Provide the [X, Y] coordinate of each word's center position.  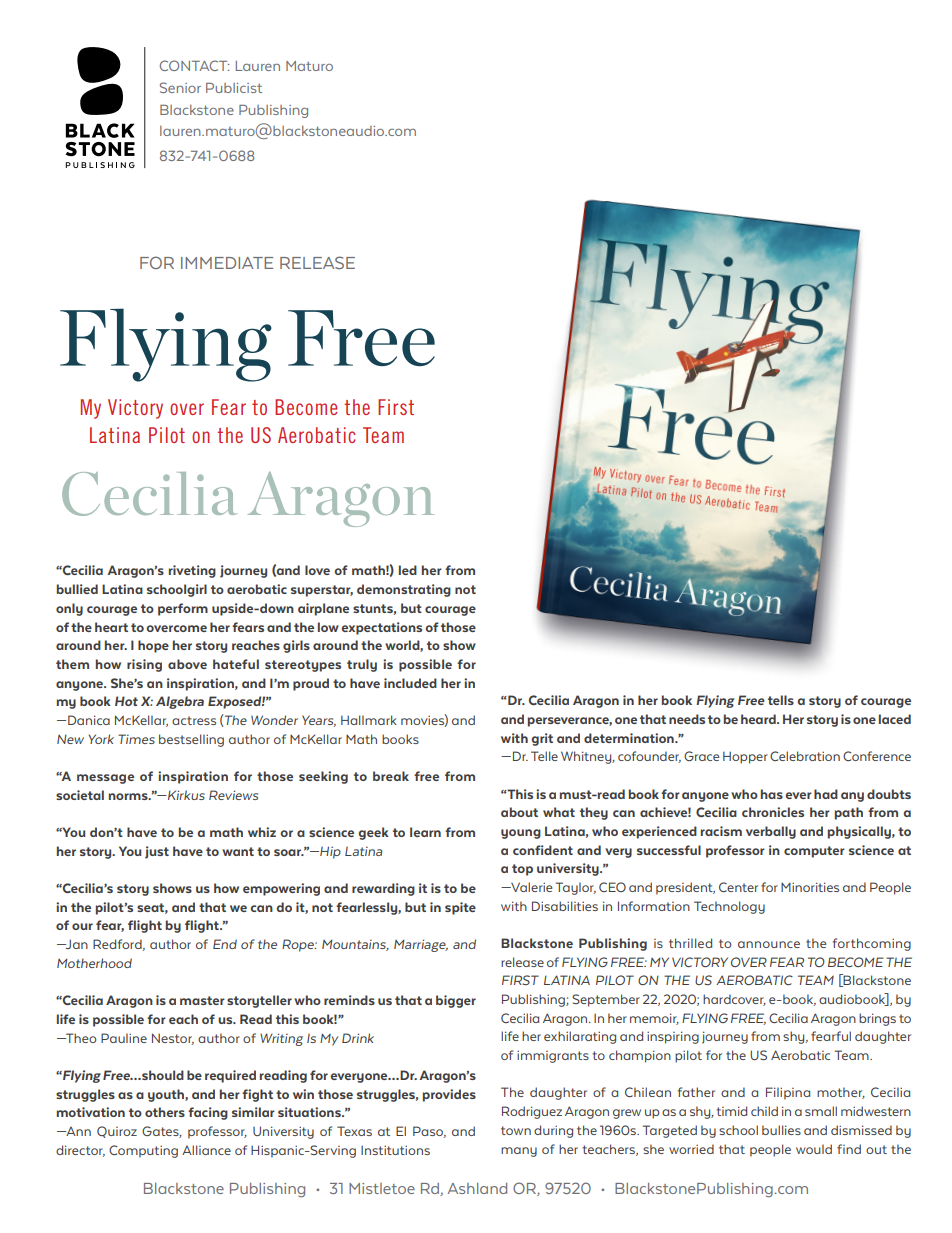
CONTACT [194, 65]
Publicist [234, 88]
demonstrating [404, 590]
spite [460, 908]
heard [759, 719]
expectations [381, 628]
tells [781, 700]
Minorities [810, 887]
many [519, 1152]
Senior [180, 87]
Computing [143, 1151]
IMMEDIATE [227, 263]
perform [183, 609]
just [157, 852]
